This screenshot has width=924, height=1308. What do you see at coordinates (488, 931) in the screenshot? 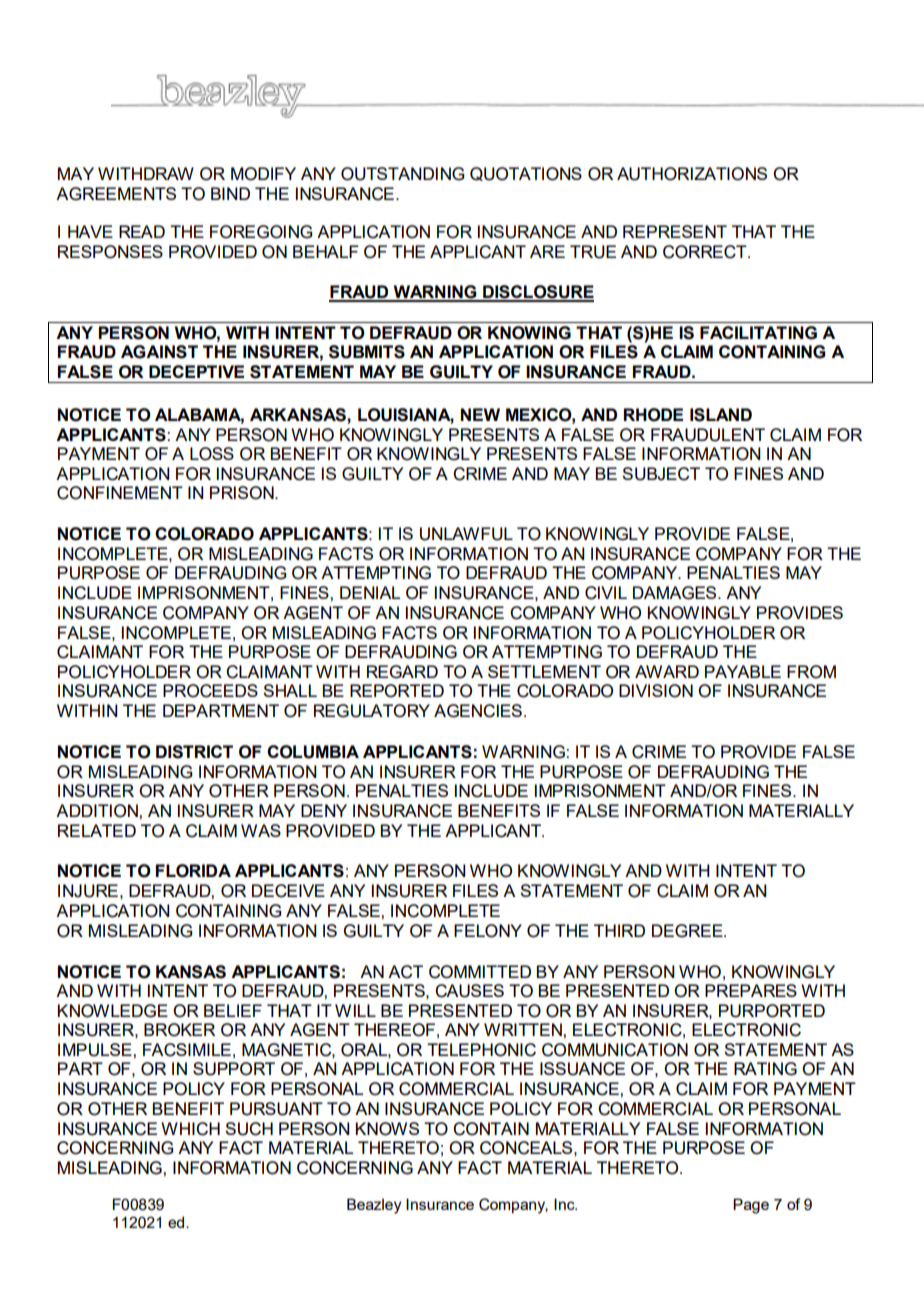
I see `FELONY` at bounding box center [488, 931].
